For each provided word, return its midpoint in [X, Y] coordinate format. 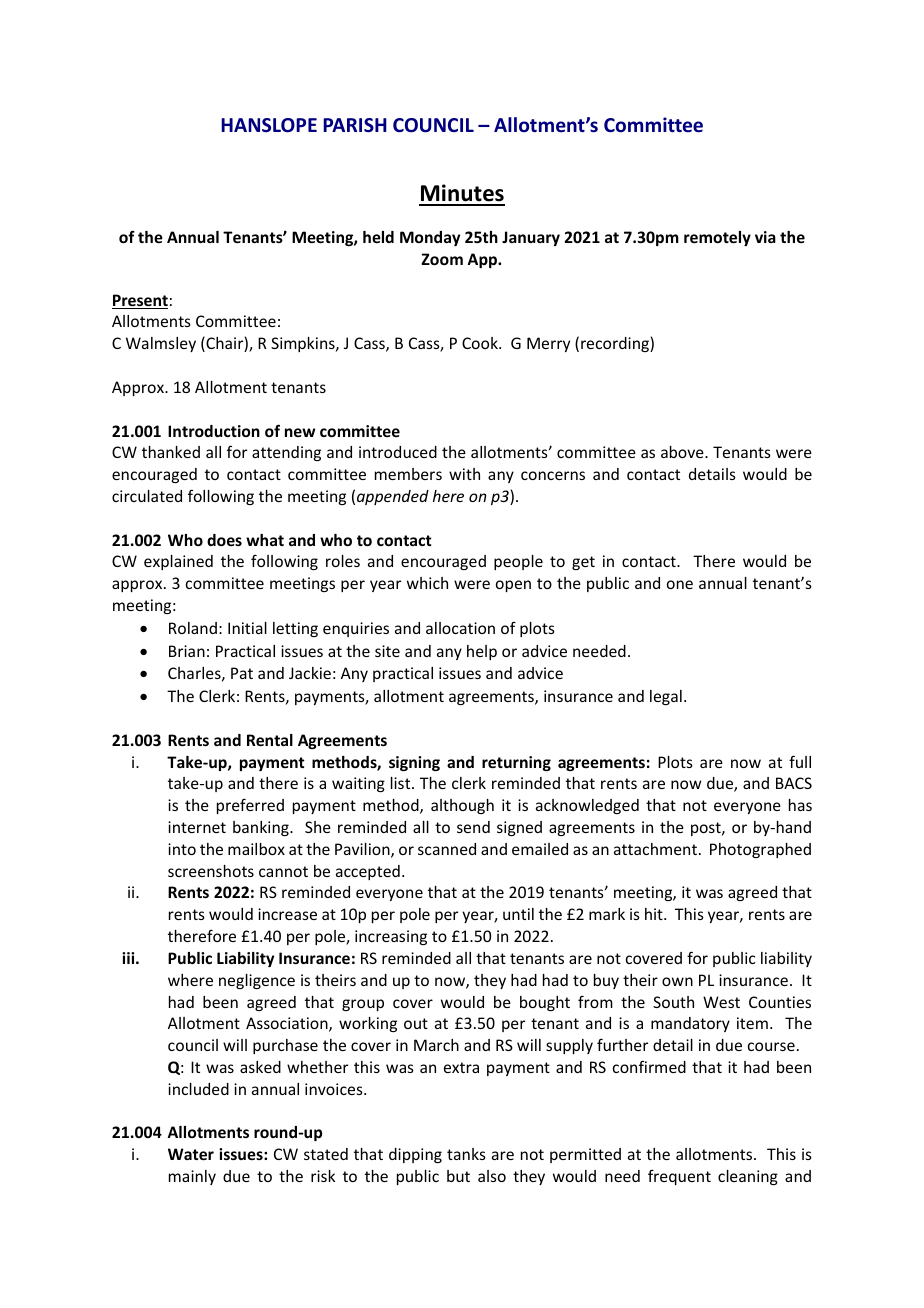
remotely [717, 238]
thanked [171, 452]
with [464, 474]
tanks [466, 1154]
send [473, 827]
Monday [430, 238]
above [683, 452]
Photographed [760, 850]
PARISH [355, 125]
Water [191, 1154]
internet [197, 827]
